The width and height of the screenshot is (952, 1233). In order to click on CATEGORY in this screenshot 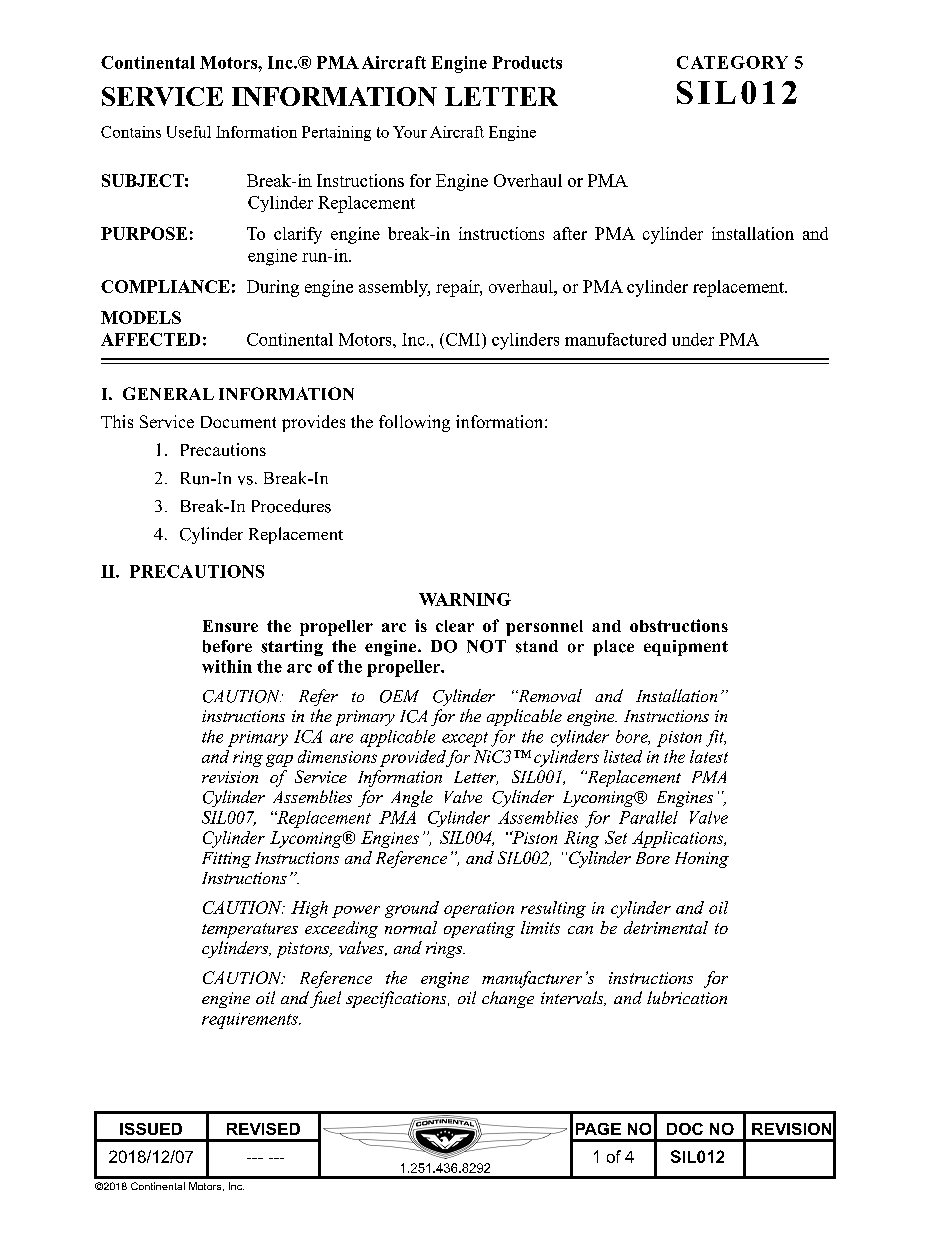, I will do `click(732, 62)`.
